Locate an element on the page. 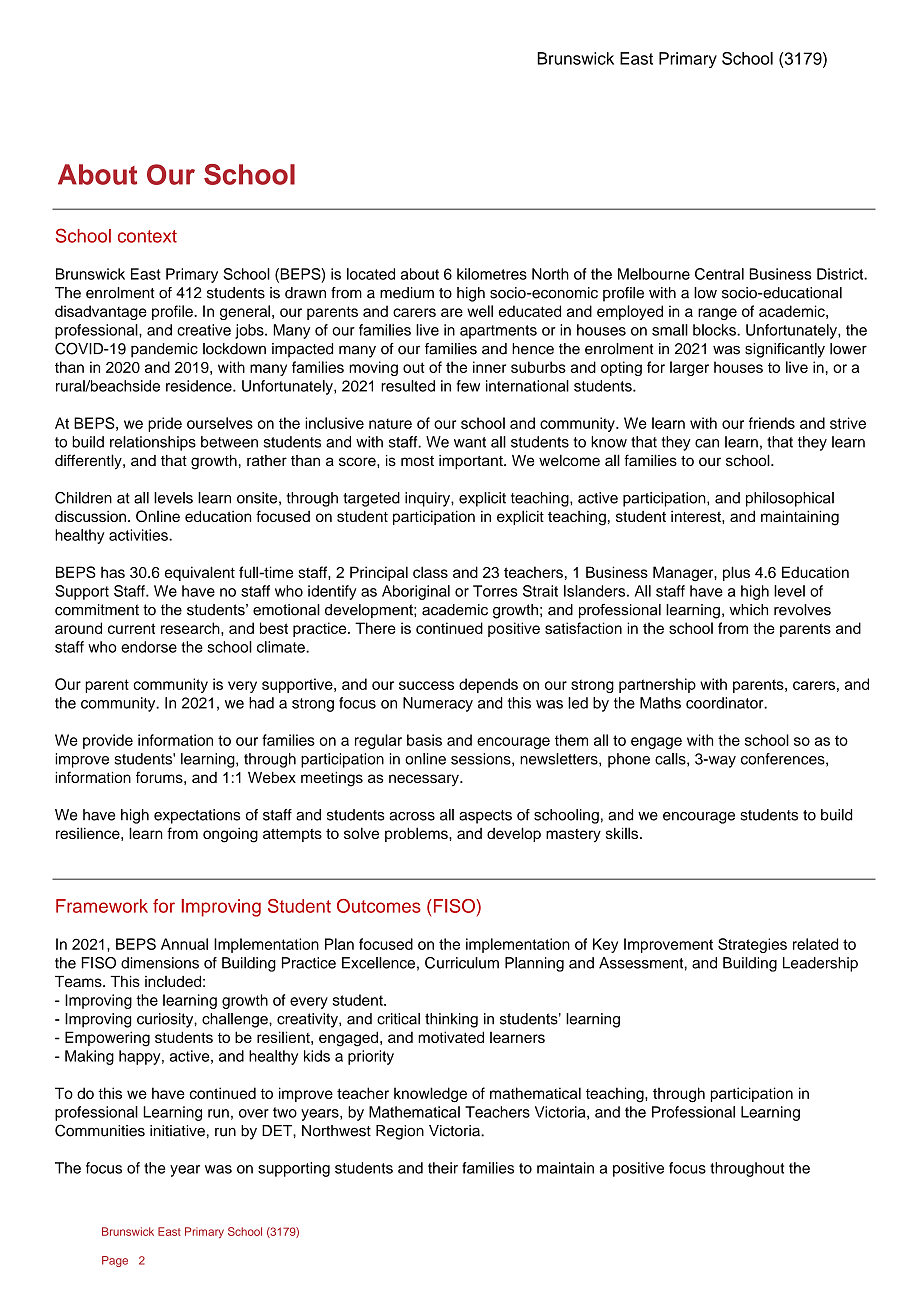 This page has width=924, height=1308. Annual is located at coordinates (184, 944).
